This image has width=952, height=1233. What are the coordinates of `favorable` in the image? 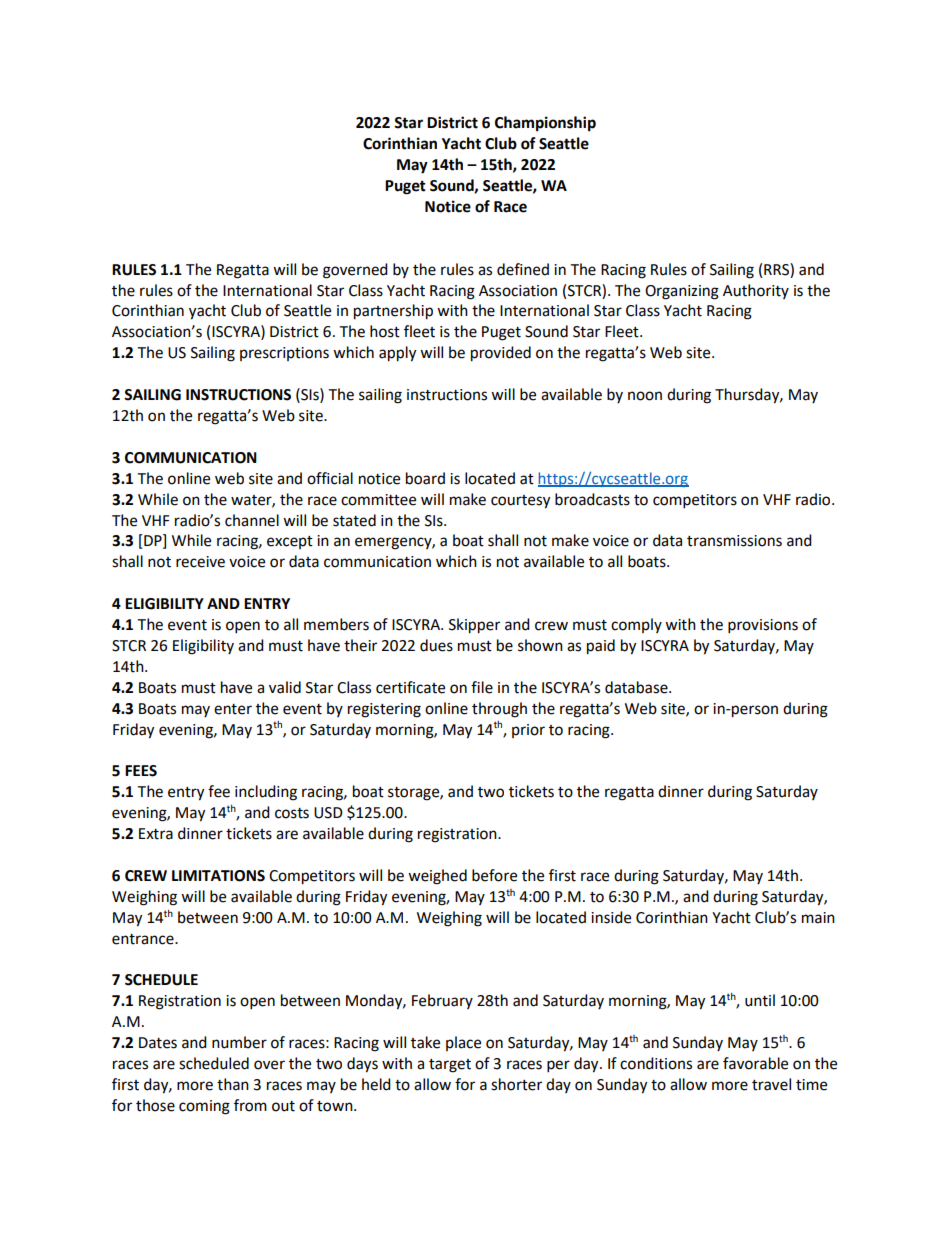 It's located at (755, 1063).
